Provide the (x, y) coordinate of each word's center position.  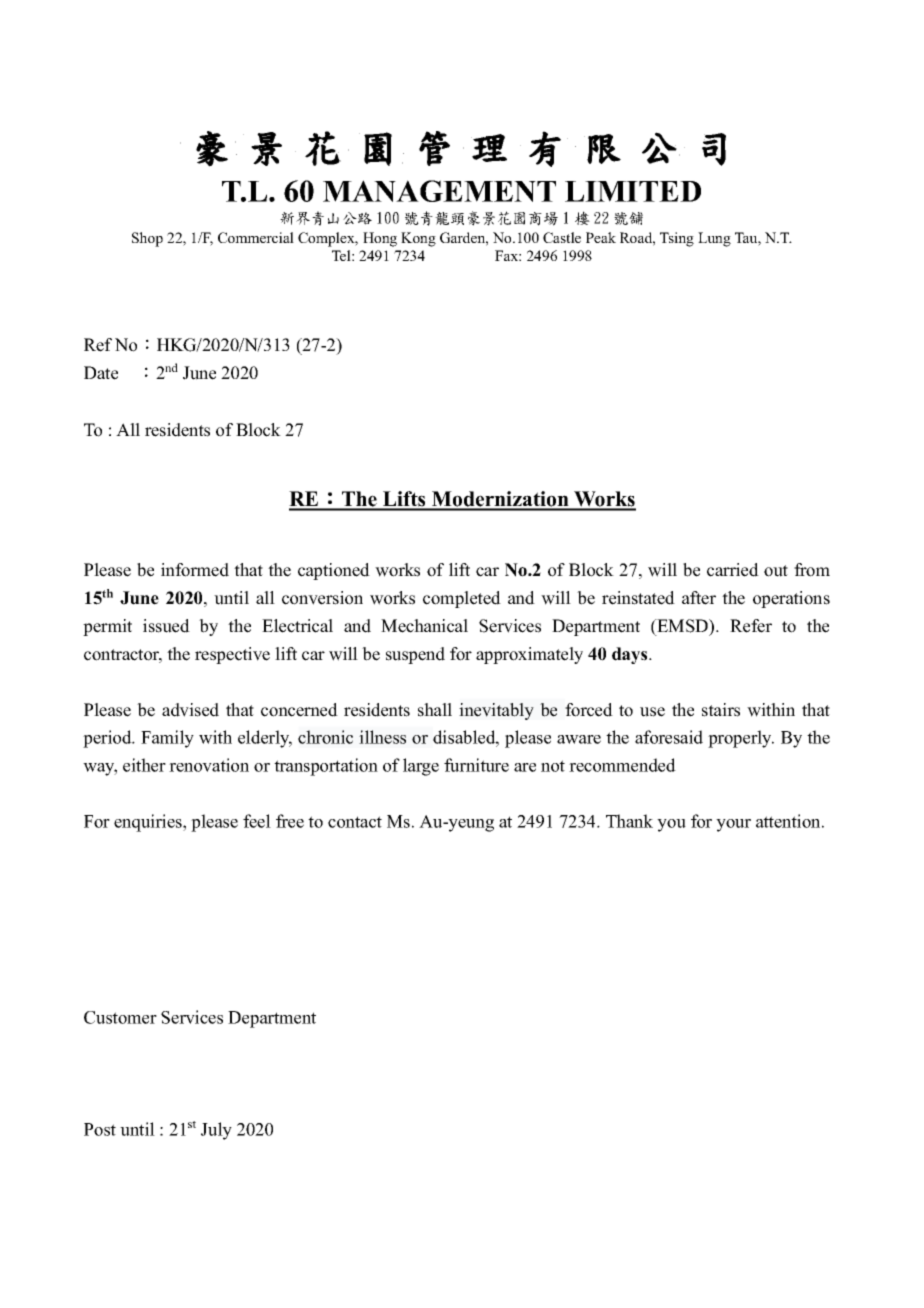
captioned (334, 571)
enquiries (149, 823)
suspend (415, 655)
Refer (751, 626)
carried (733, 570)
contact (355, 822)
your (733, 825)
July (216, 1131)
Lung (714, 239)
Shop (147, 239)
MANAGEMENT (439, 191)
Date (101, 373)
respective (232, 655)
